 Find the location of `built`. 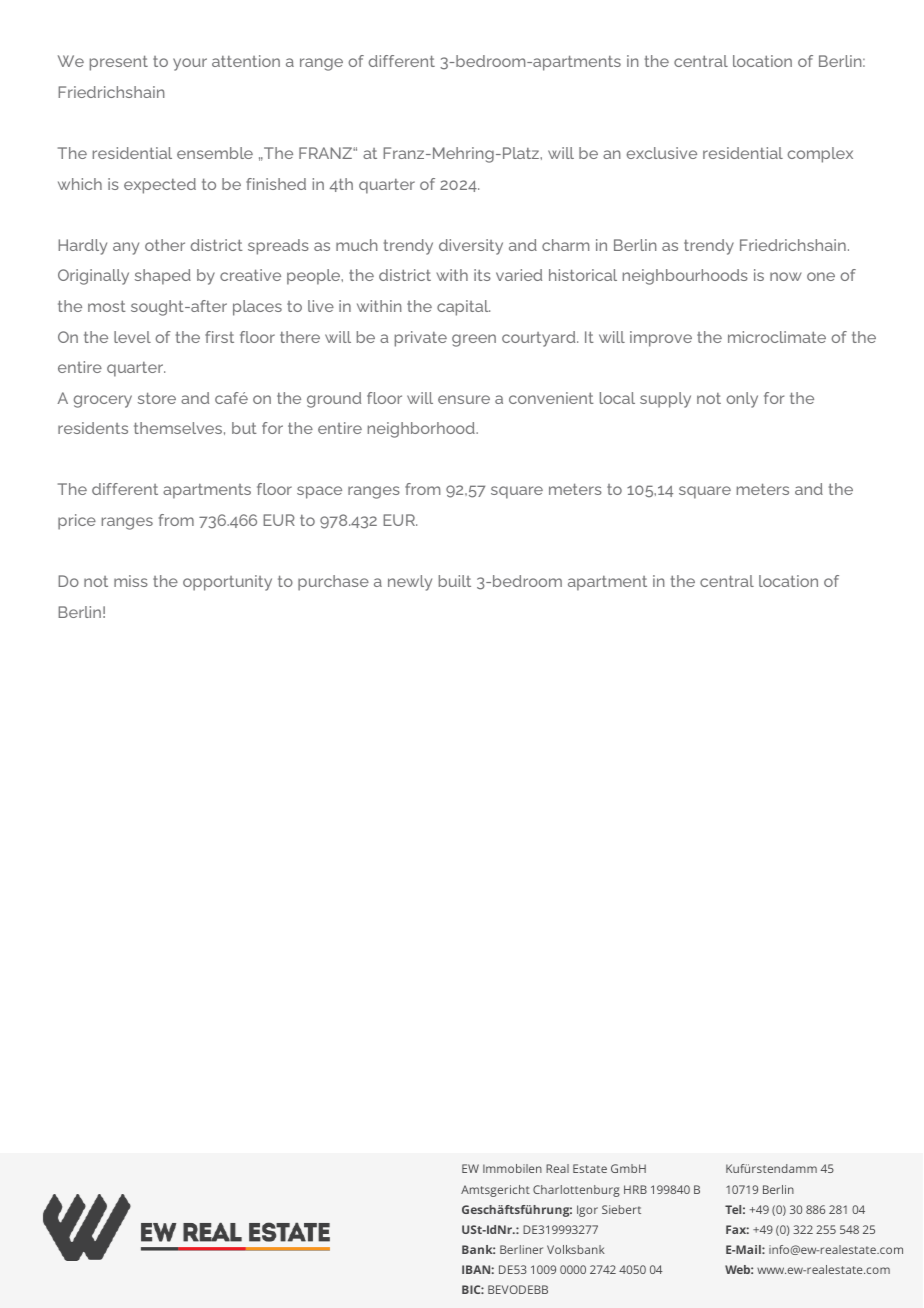

built is located at coordinates (455, 581).
